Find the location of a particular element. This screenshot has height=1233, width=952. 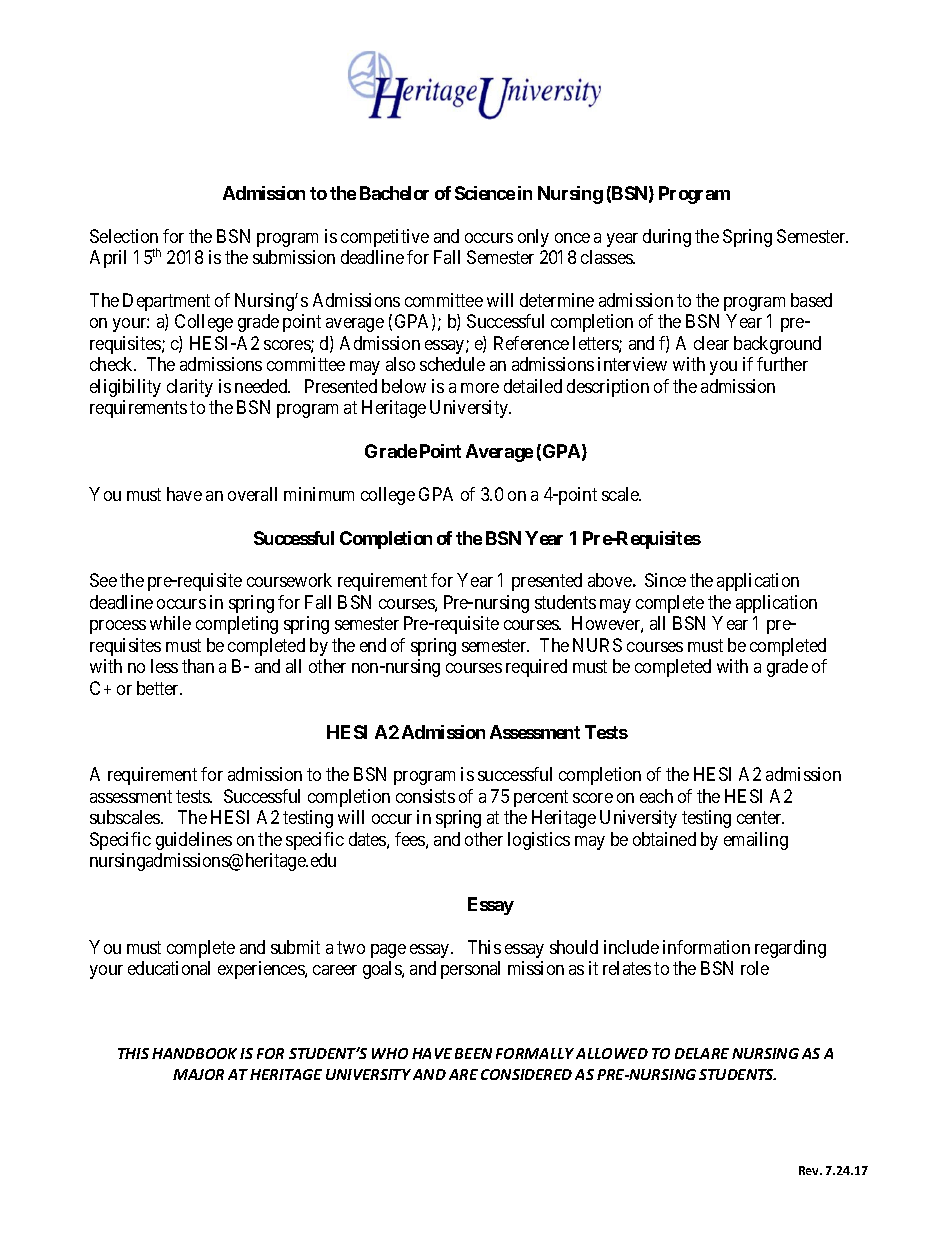

Since is located at coordinates (665, 580).
